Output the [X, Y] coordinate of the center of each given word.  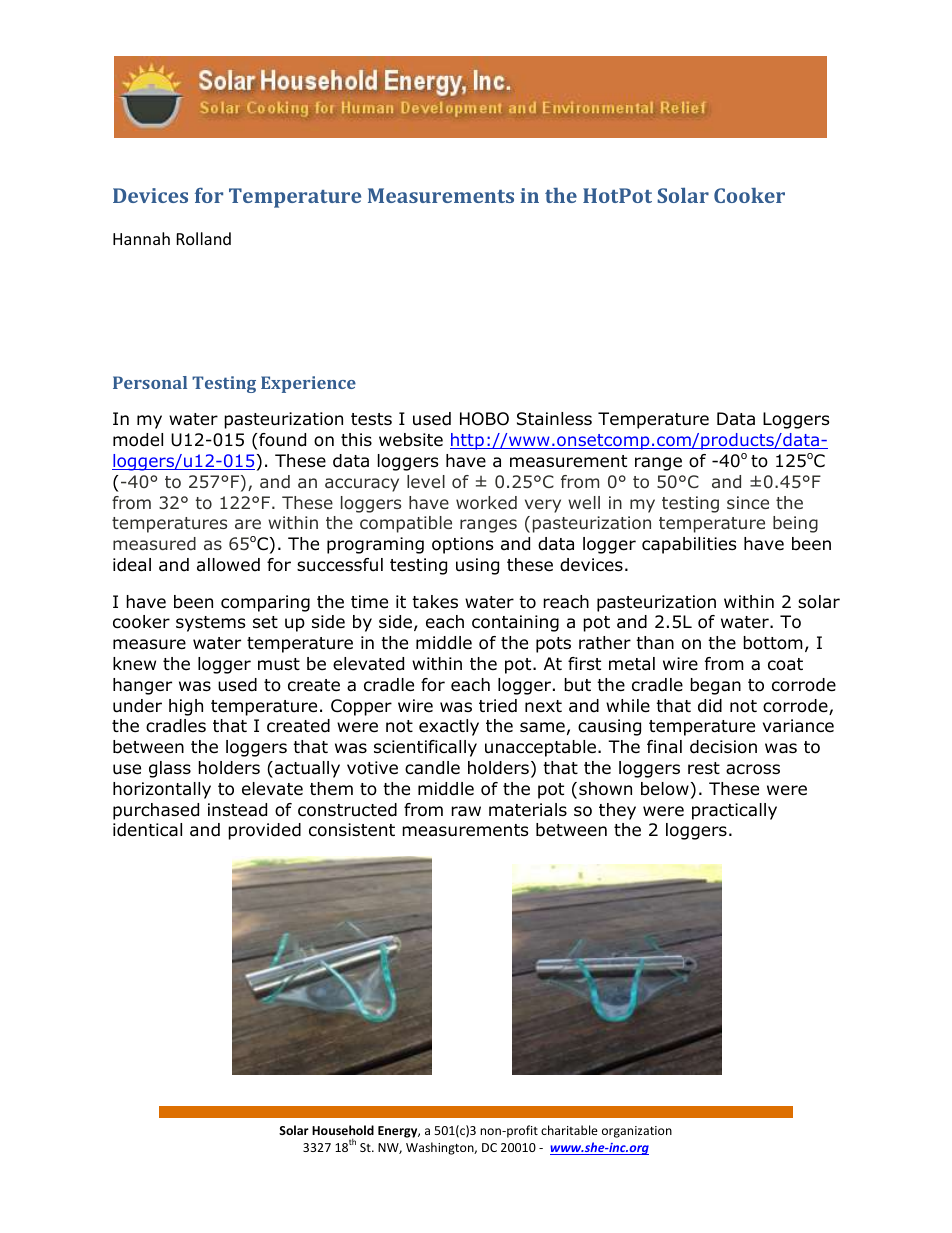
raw [466, 811]
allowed [228, 565]
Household [343, 1130]
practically [734, 811]
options [463, 545]
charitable [569, 1130]
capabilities [689, 545]
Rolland [204, 238]
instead [237, 810]
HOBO [484, 419]
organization [637, 1132]
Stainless [554, 419]
